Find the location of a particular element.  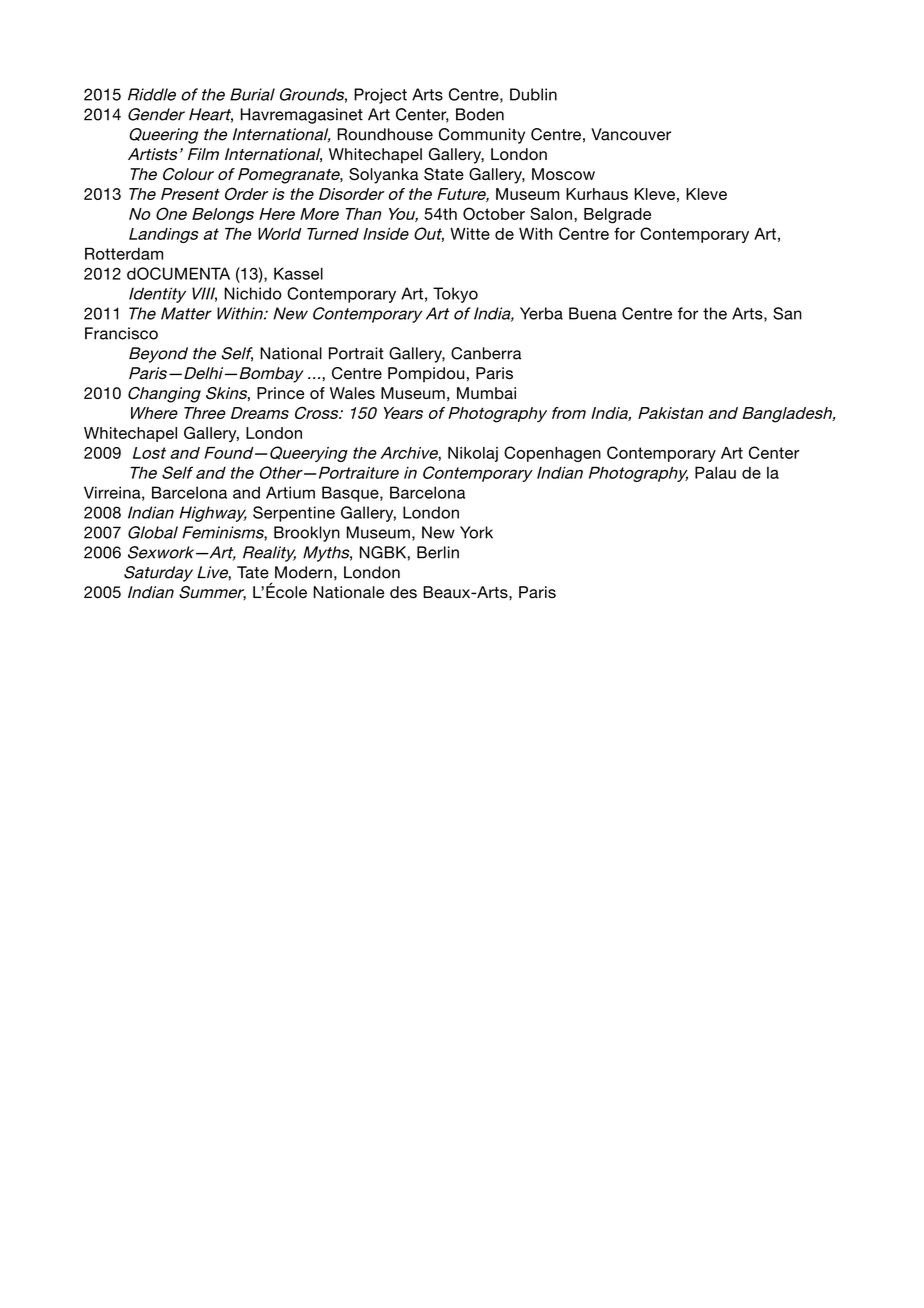

Berlin is located at coordinates (438, 552).
